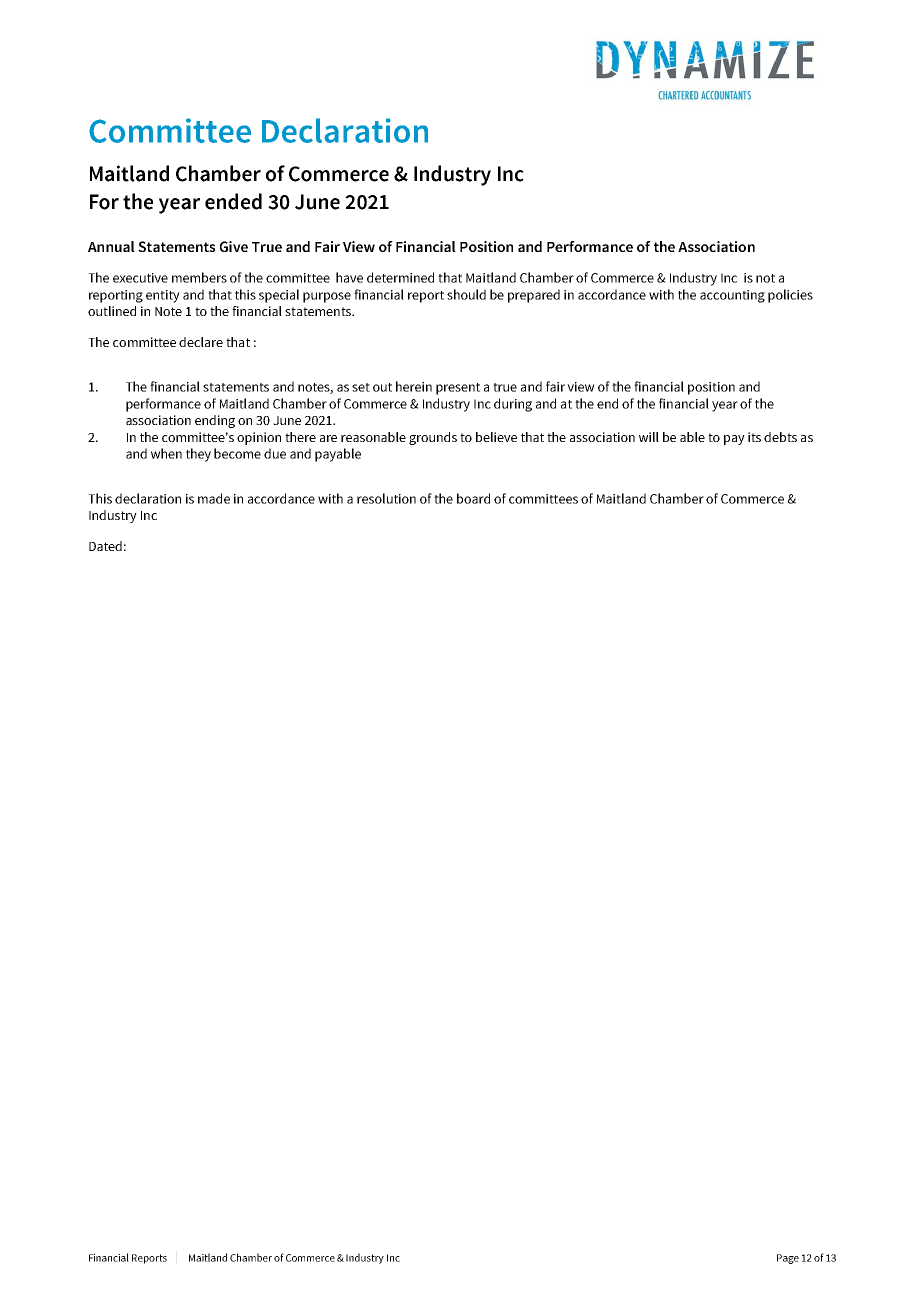 The width and height of the image is (924, 1308). I want to click on Give, so click(234, 246).
